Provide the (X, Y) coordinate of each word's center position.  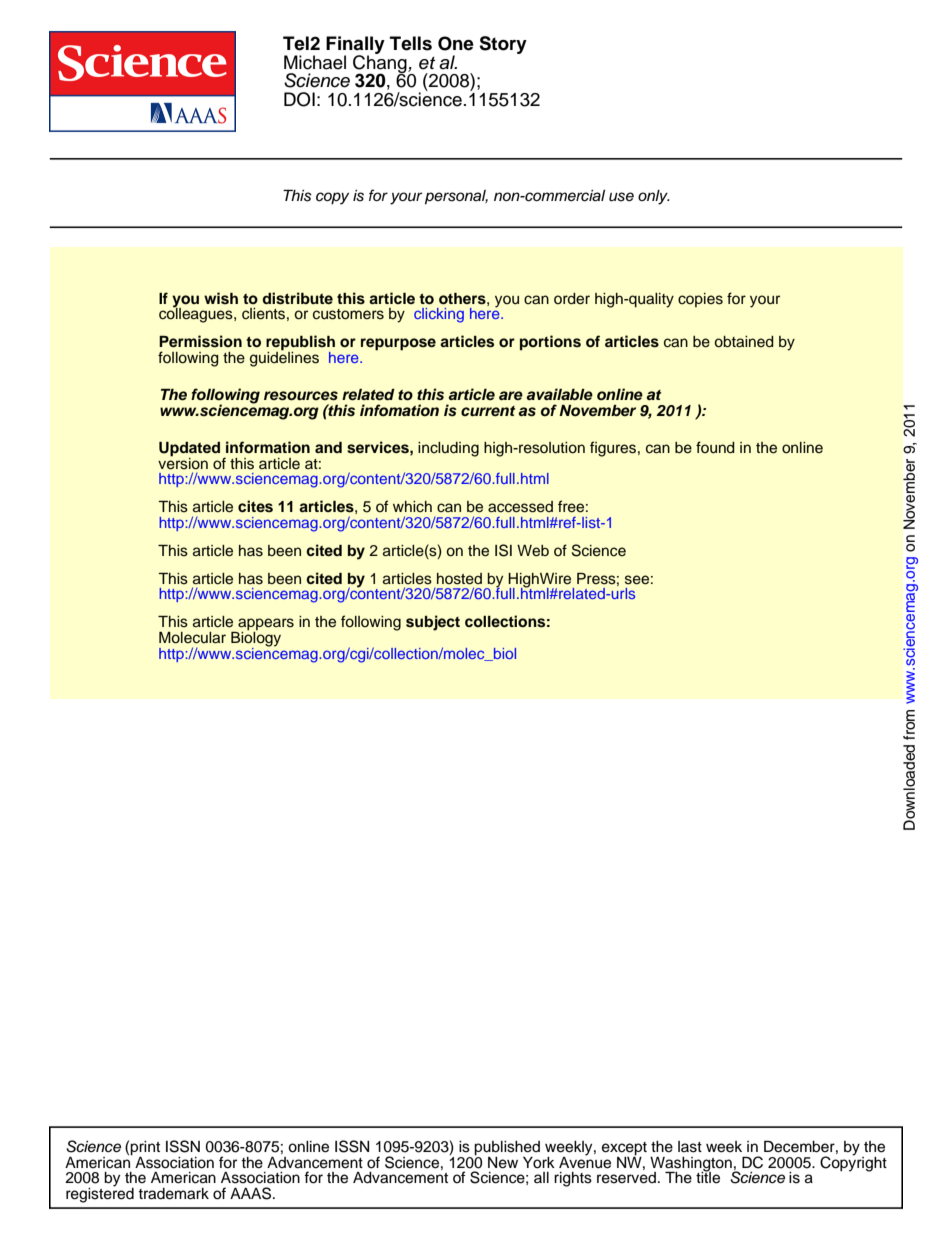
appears (265, 625)
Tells (411, 43)
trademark (173, 1194)
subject (433, 623)
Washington (692, 1165)
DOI (299, 99)
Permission (200, 341)
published (507, 1149)
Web (533, 551)
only (654, 197)
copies (700, 300)
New (503, 1163)
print (145, 1149)
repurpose (398, 344)
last (690, 1147)
